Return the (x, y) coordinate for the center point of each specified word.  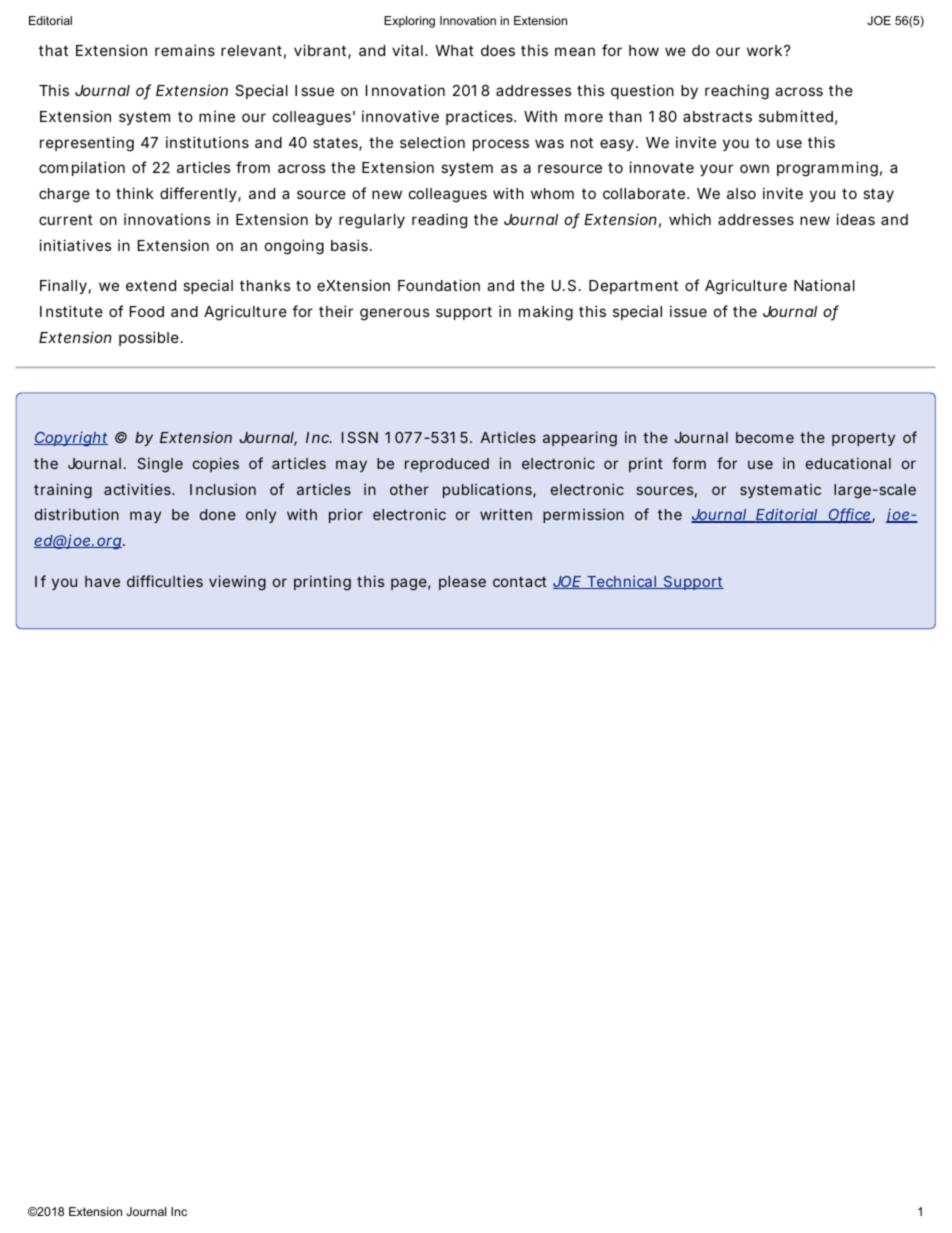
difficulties (165, 581)
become (765, 437)
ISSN (360, 437)
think (135, 193)
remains (185, 50)
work (766, 50)
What (454, 50)
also (741, 193)
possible (149, 338)
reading (439, 221)
